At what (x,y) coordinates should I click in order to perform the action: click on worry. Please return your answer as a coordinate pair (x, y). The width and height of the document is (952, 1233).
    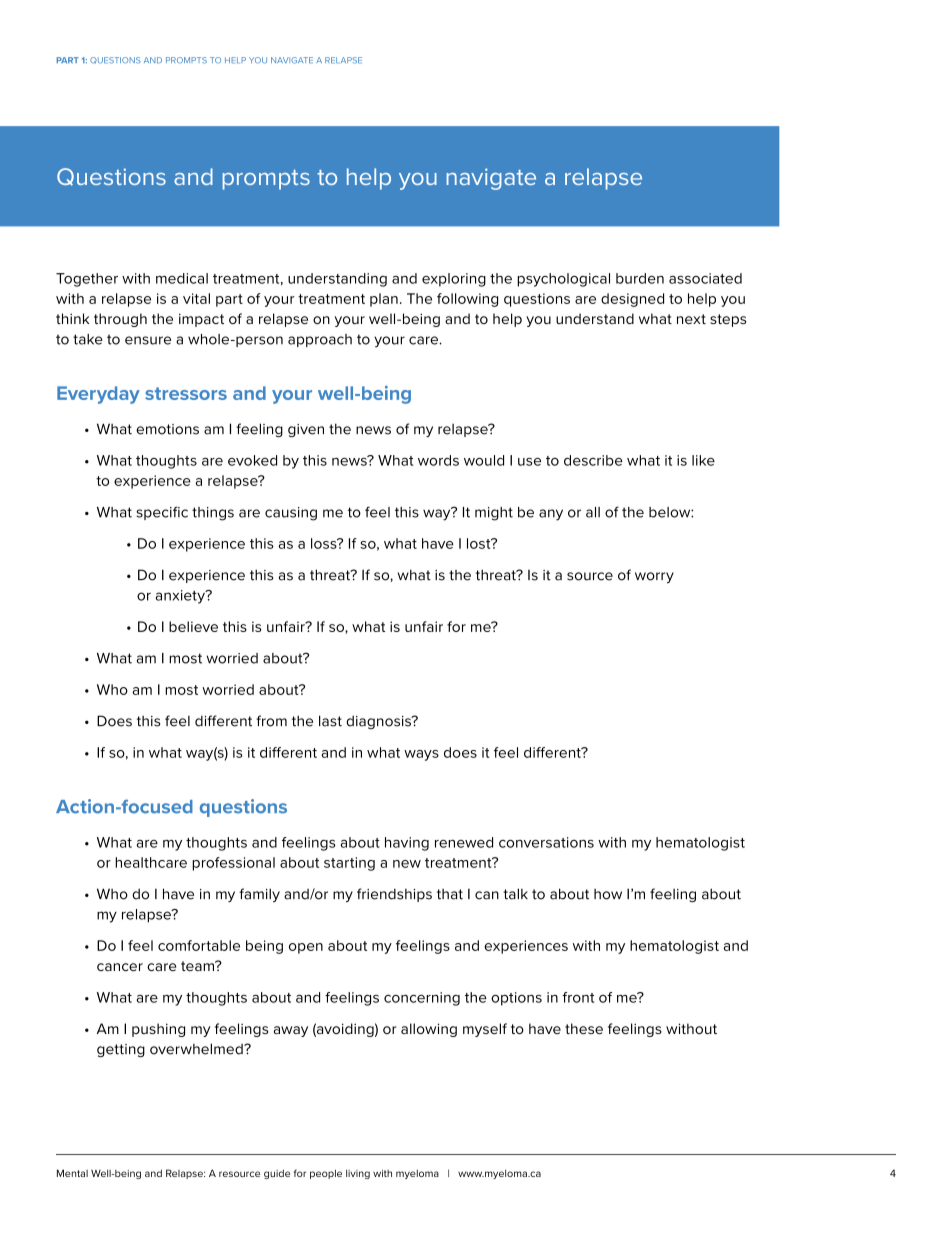
    Looking at the image, I should click on (654, 577).
